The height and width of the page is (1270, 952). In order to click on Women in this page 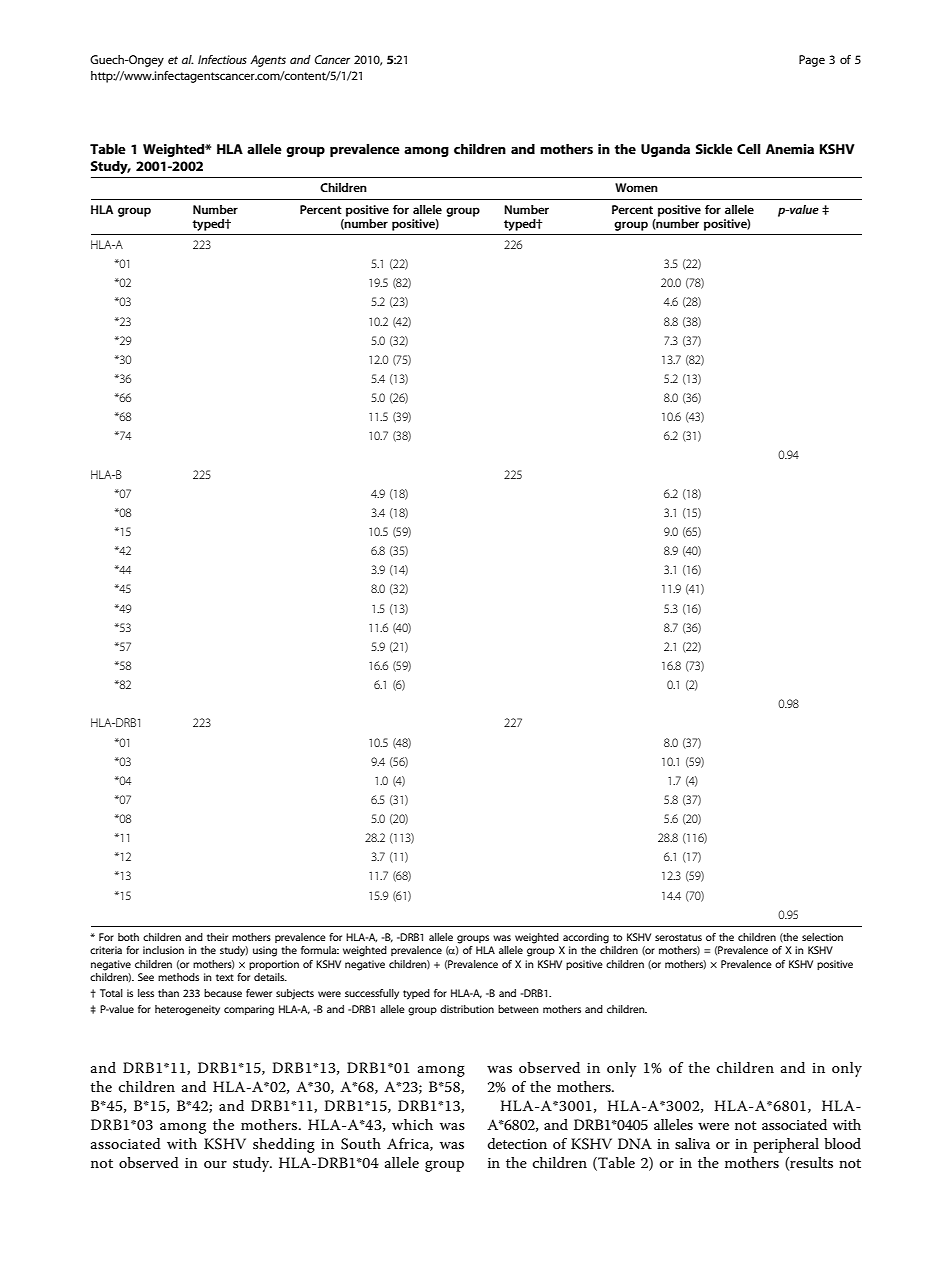, I will do `click(636, 187)`.
